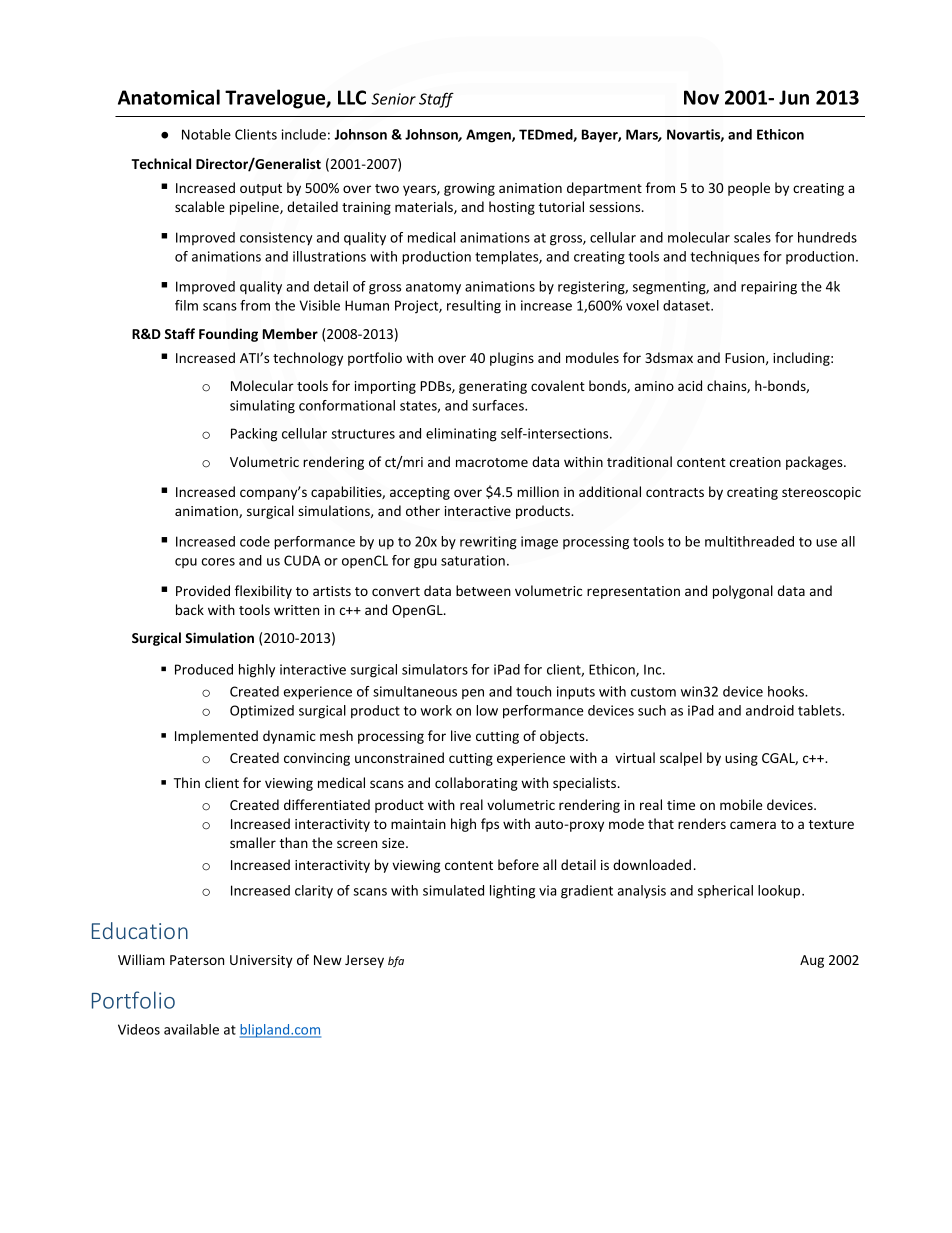 The width and height of the screenshot is (952, 1233). What do you see at coordinates (206, 134) in the screenshot?
I see `Notable` at bounding box center [206, 134].
